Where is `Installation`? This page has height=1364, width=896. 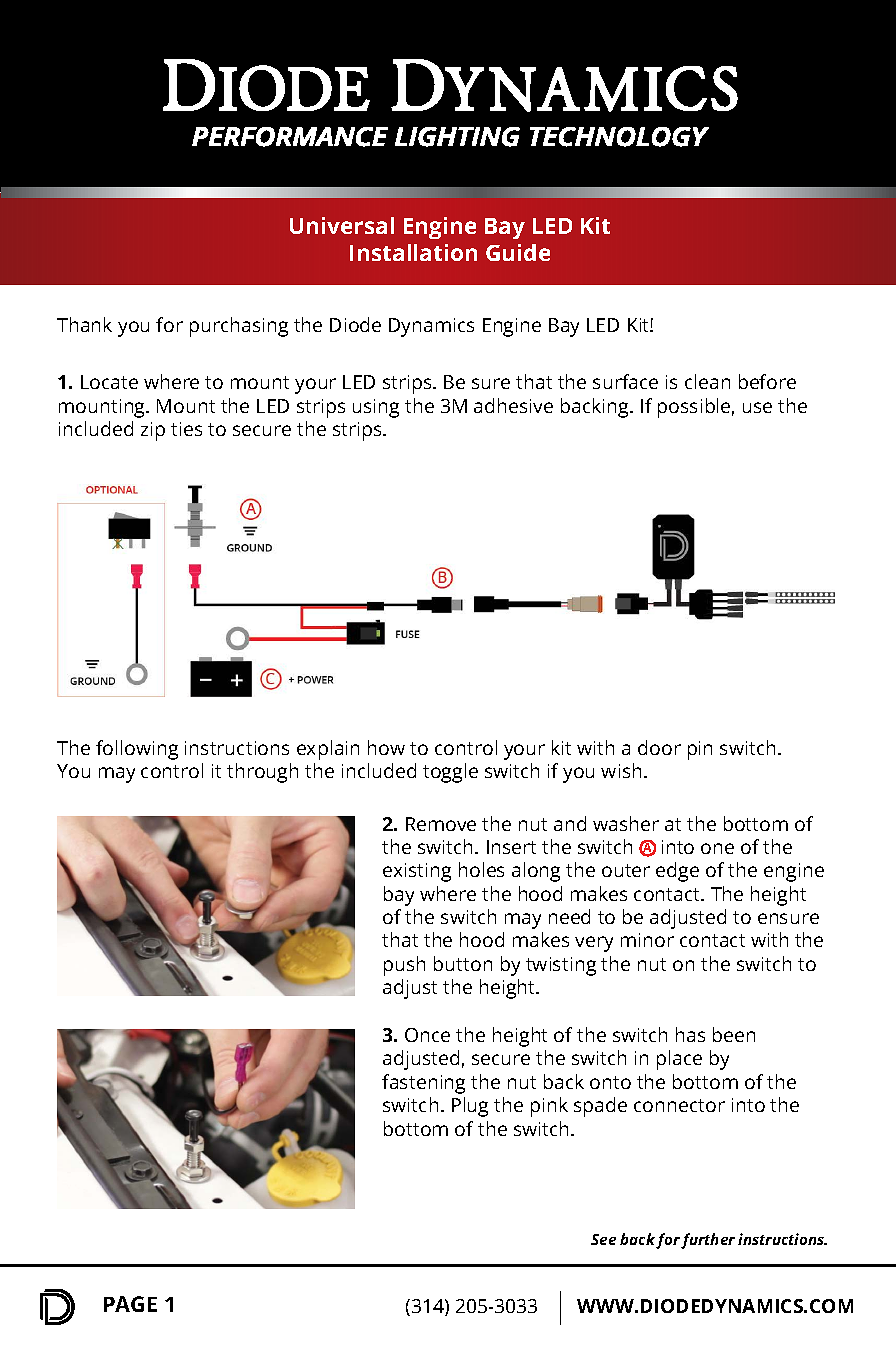
Installation is located at coordinates (413, 252).
